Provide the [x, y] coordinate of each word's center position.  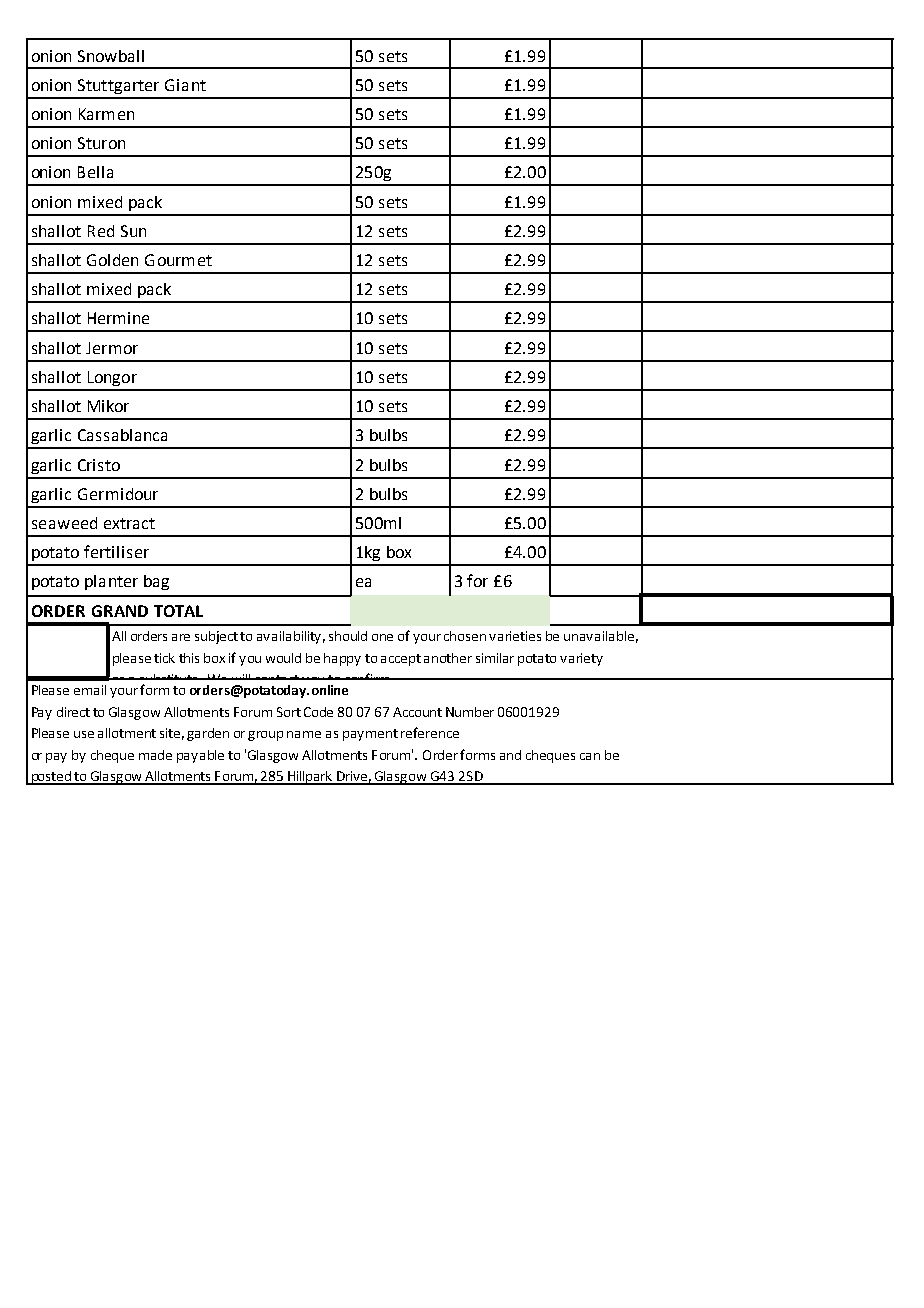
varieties [515, 636]
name [304, 734]
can [590, 756]
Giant [185, 85]
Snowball [111, 56]
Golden [112, 260]
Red [101, 231]
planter [111, 582]
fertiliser [116, 551]
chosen [465, 636]
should [348, 636]
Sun [133, 231]
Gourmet [178, 260]
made [155, 755]
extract [129, 523]
